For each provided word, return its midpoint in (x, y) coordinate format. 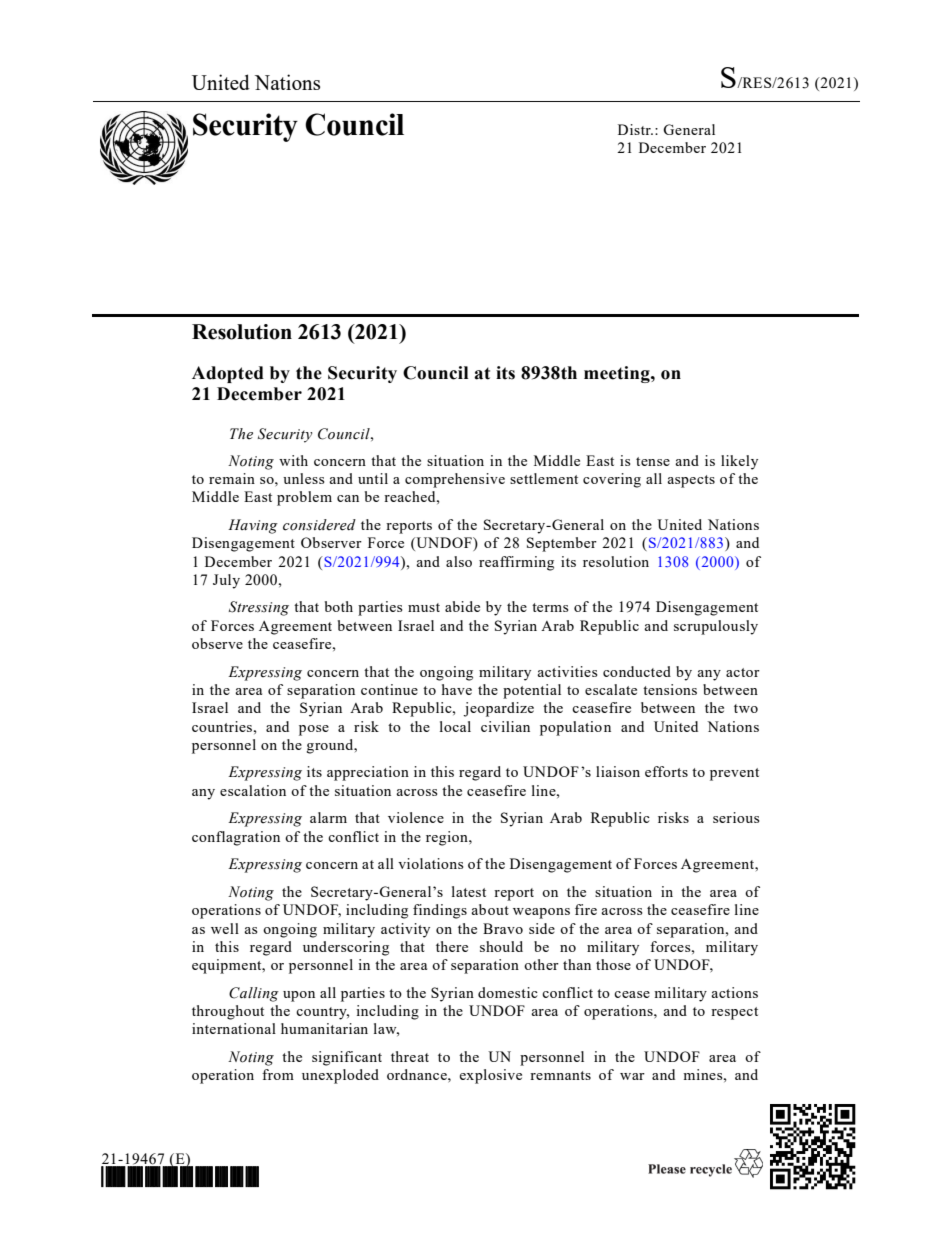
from (278, 1074)
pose (314, 730)
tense (653, 461)
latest (469, 891)
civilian (505, 726)
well (225, 928)
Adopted (228, 374)
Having (253, 526)
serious (736, 817)
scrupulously (716, 627)
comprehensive (455, 480)
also (459, 561)
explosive (490, 1076)
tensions (670, 689)
